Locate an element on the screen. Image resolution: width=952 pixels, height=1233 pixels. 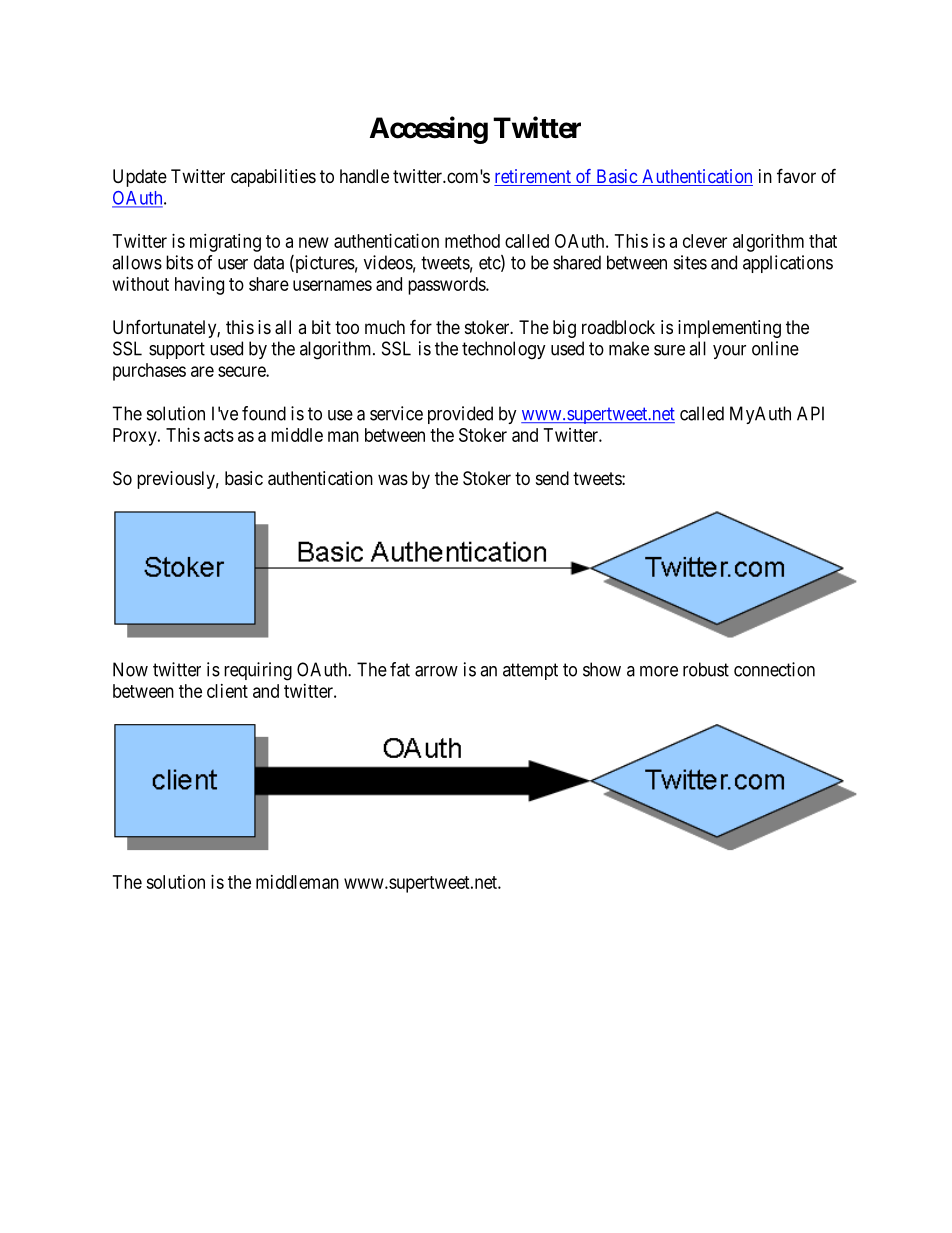
retirement is located at coordinates (533, 177).
